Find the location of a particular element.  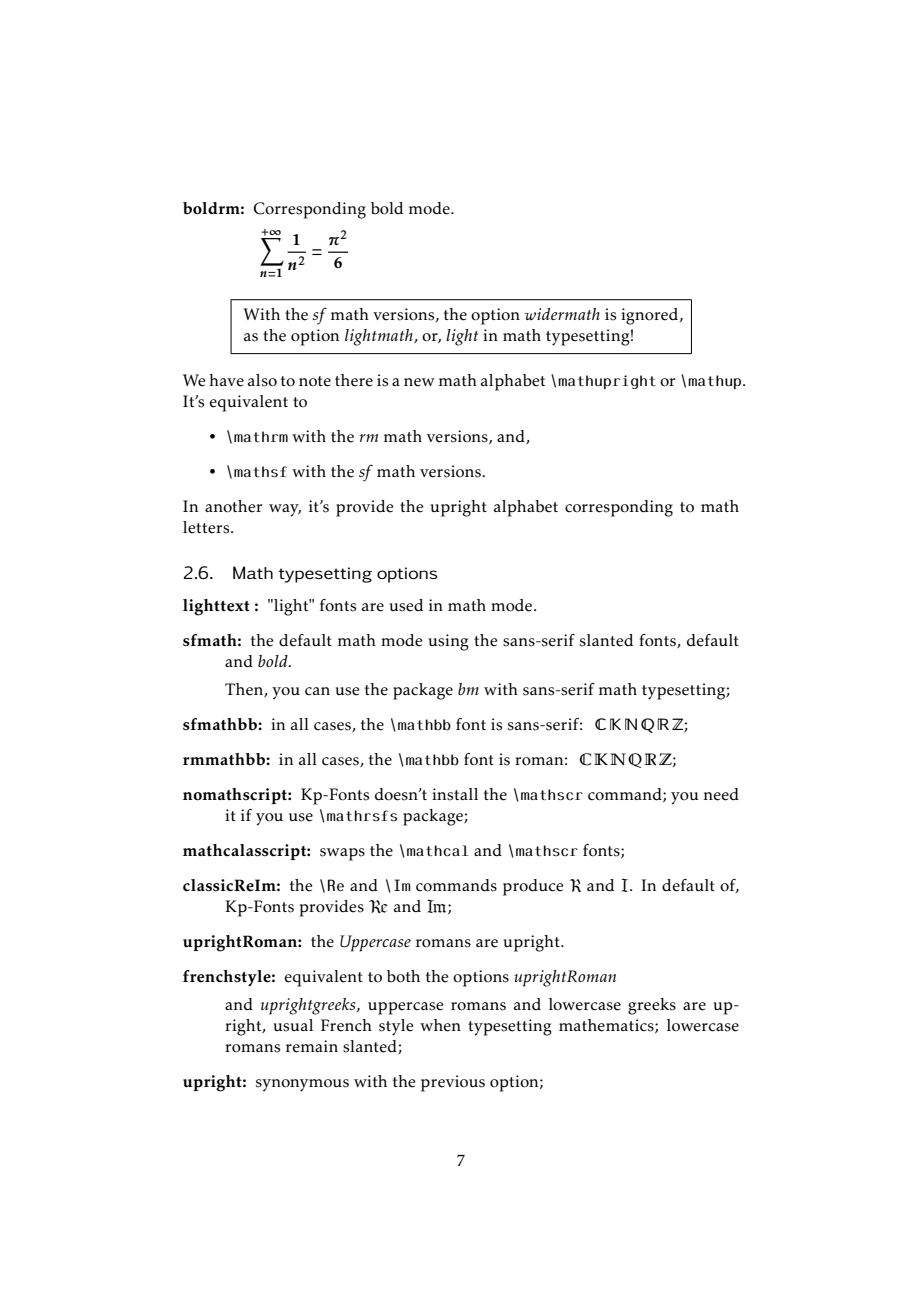

another is located at coordinates (233, 506).
